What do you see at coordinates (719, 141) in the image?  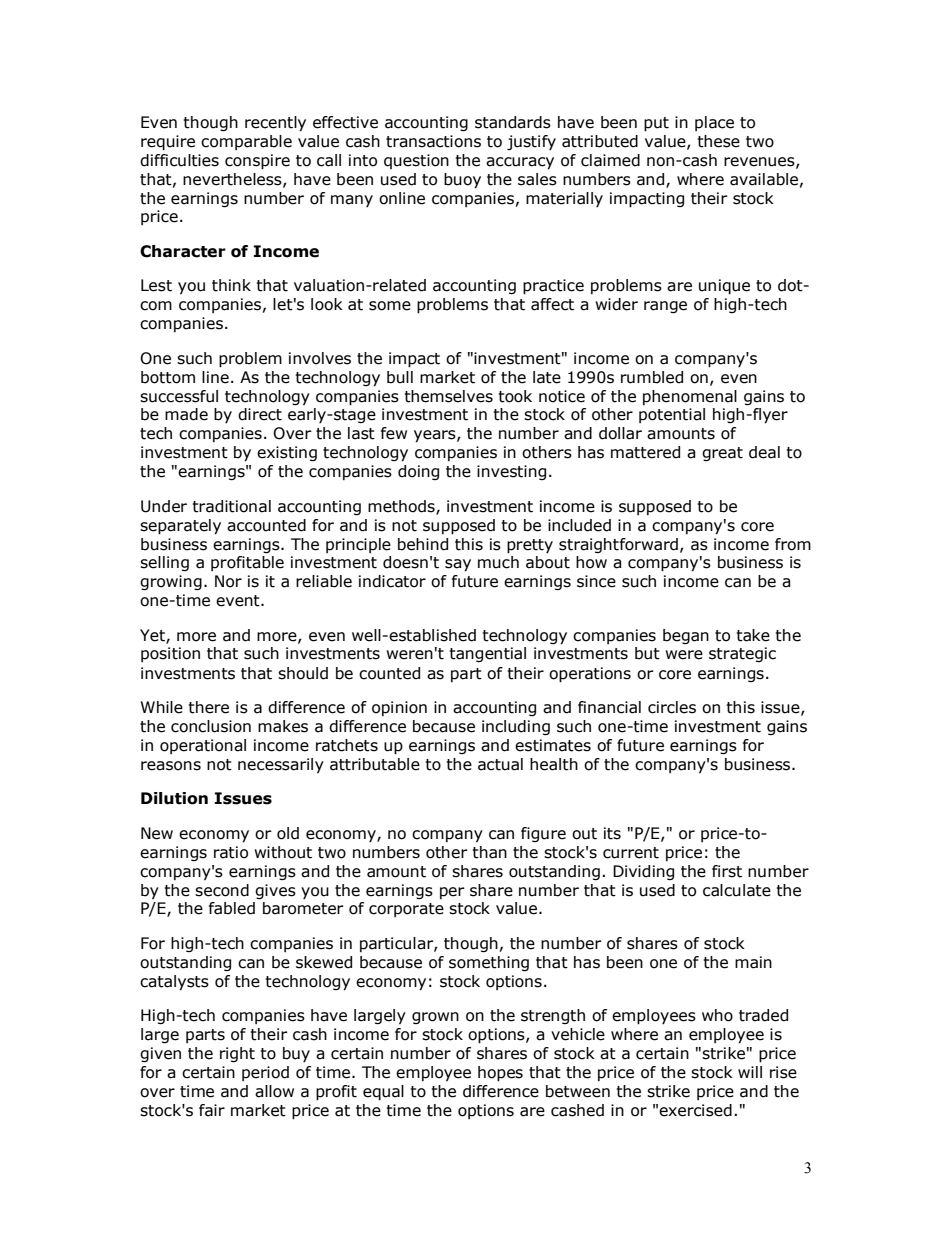 I see `these` at bounding box center [719, 141].
